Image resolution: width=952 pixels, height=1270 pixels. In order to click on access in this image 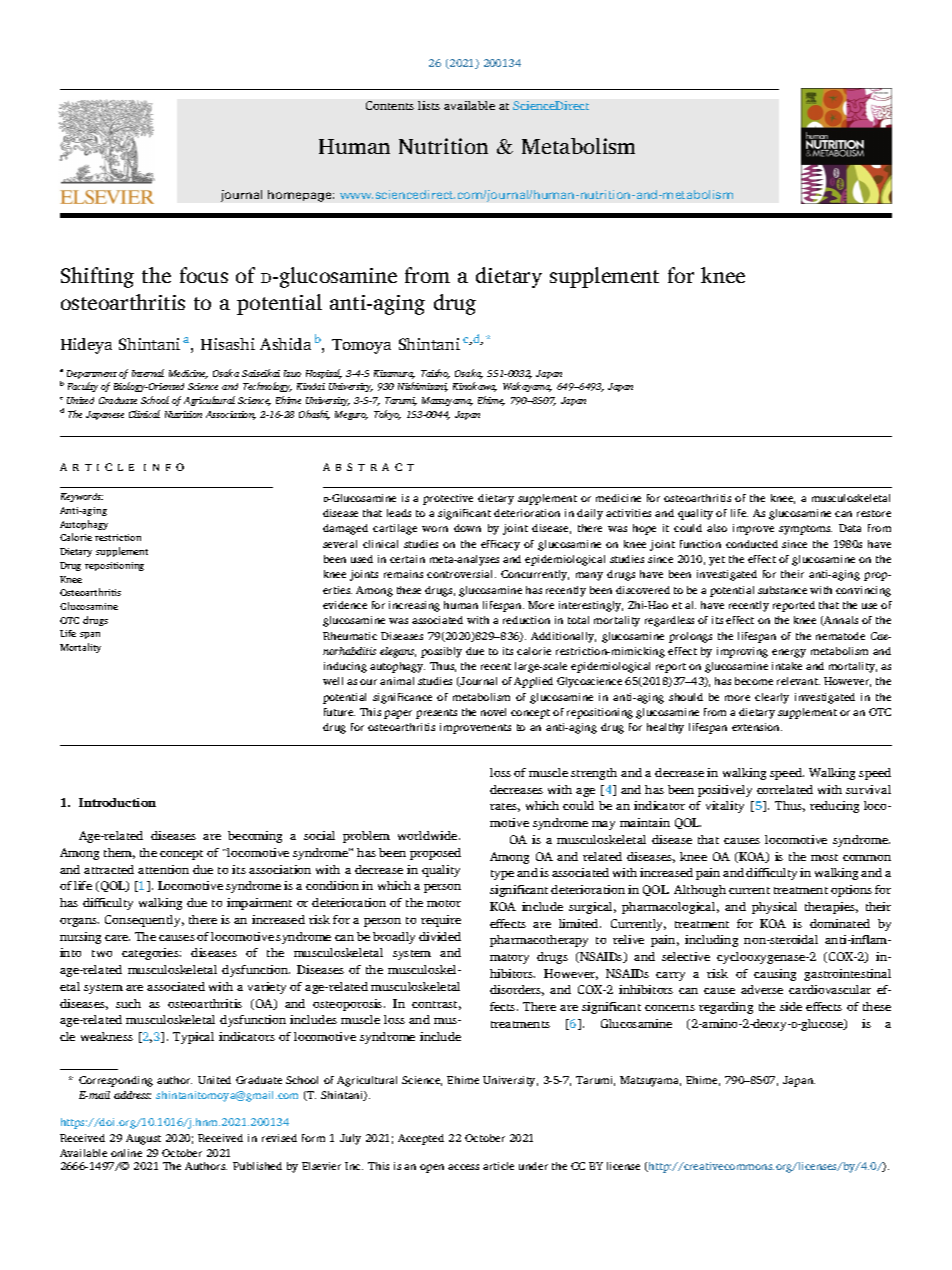, I will do `click(463, 1167)`.
